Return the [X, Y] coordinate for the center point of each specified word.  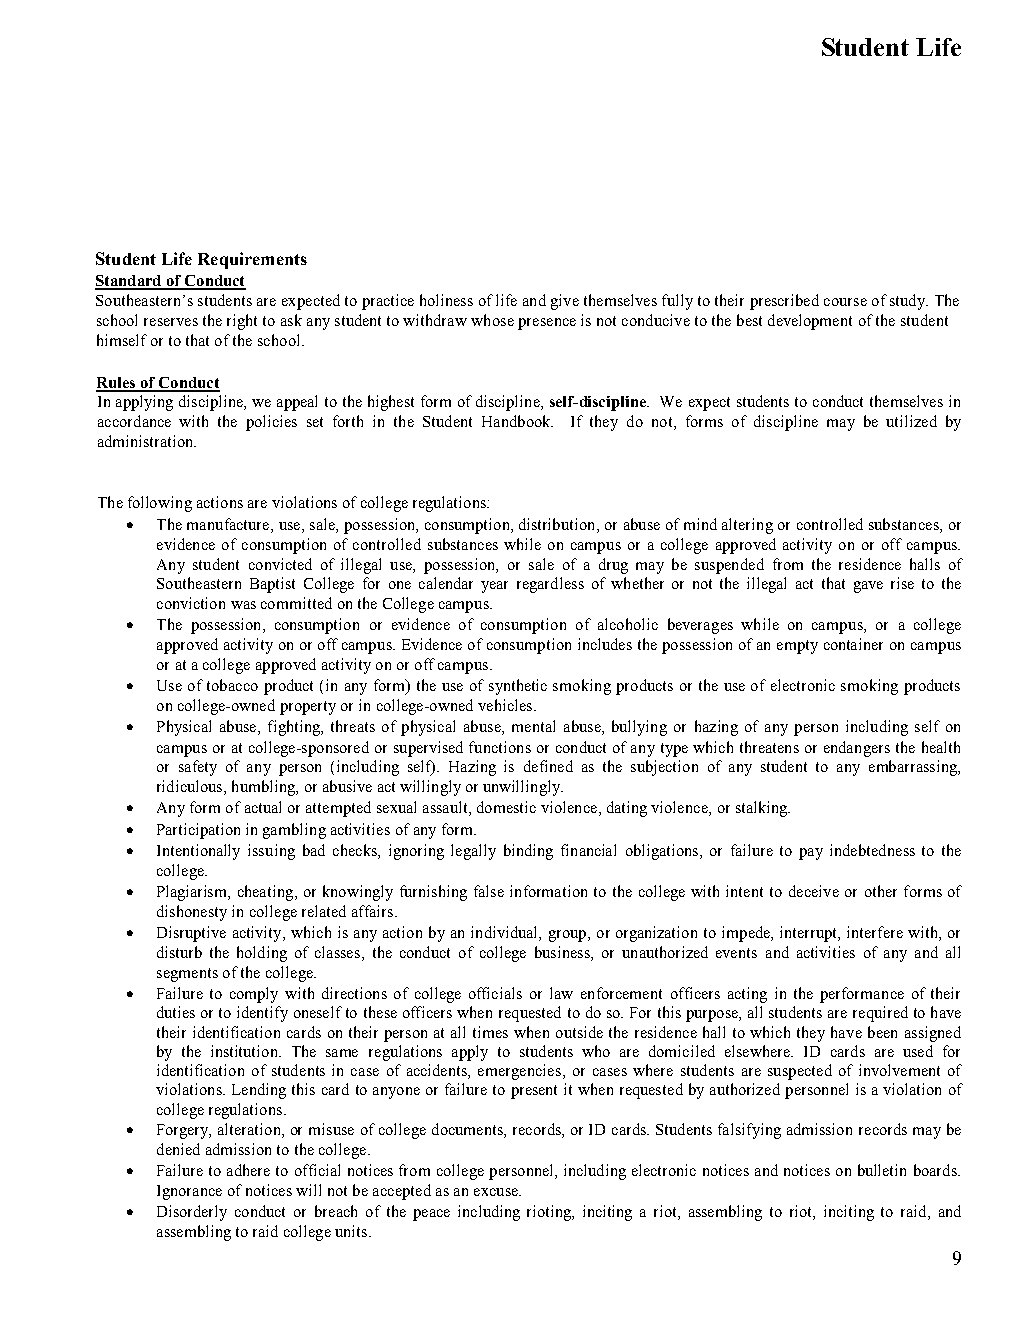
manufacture [229, 524]
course [845, 302]
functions [500, 747]
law [561, 993]
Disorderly [192, 1213]
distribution [558, 524]
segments [187, 975]
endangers [857, 749]
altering [747, 526]
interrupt [810, 934]
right [242, 322]
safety [198, 768]
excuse [497, 1192]
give [565, 302]
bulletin [882, 1170]
